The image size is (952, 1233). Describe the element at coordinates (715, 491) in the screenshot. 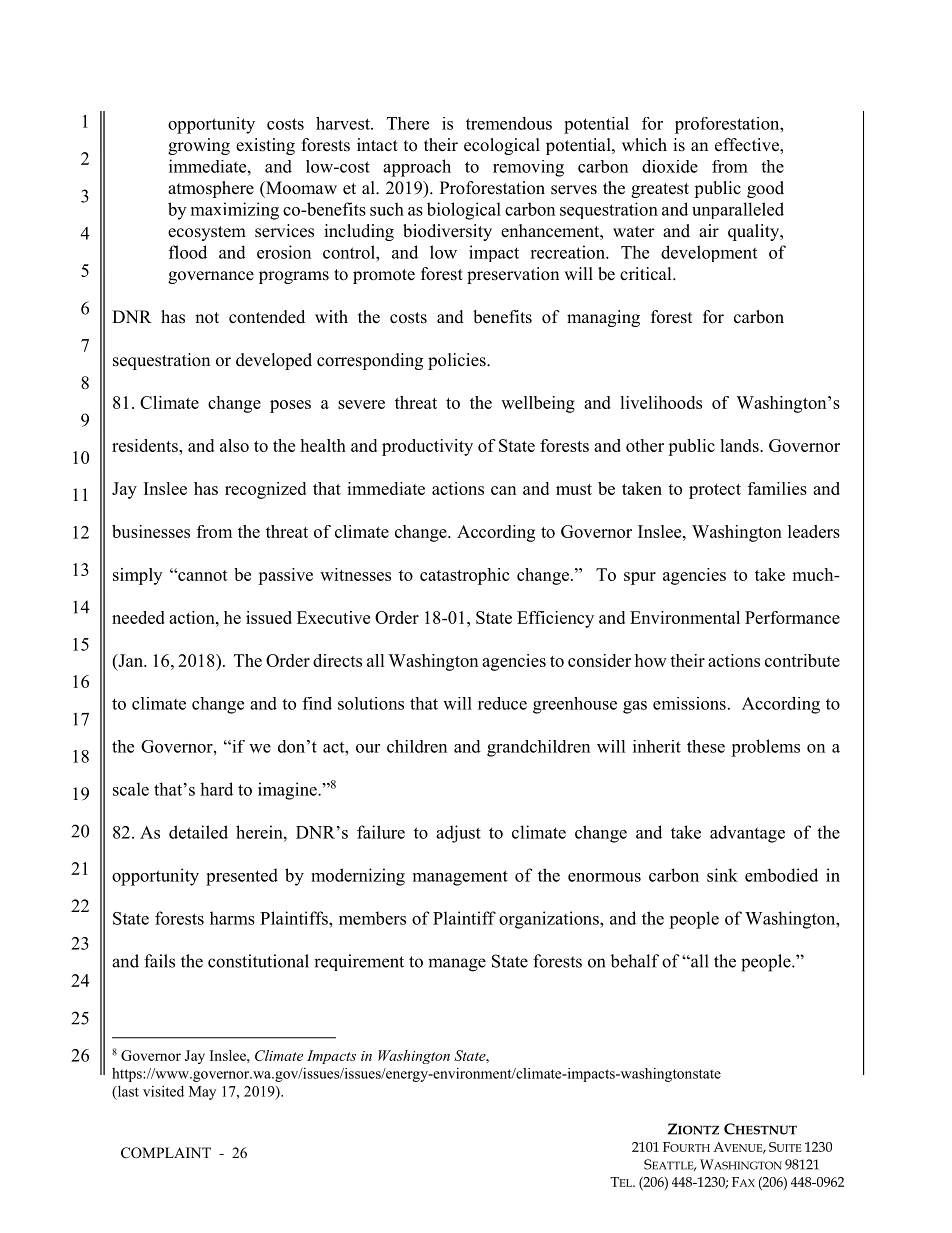

I see `protect` at that location.
